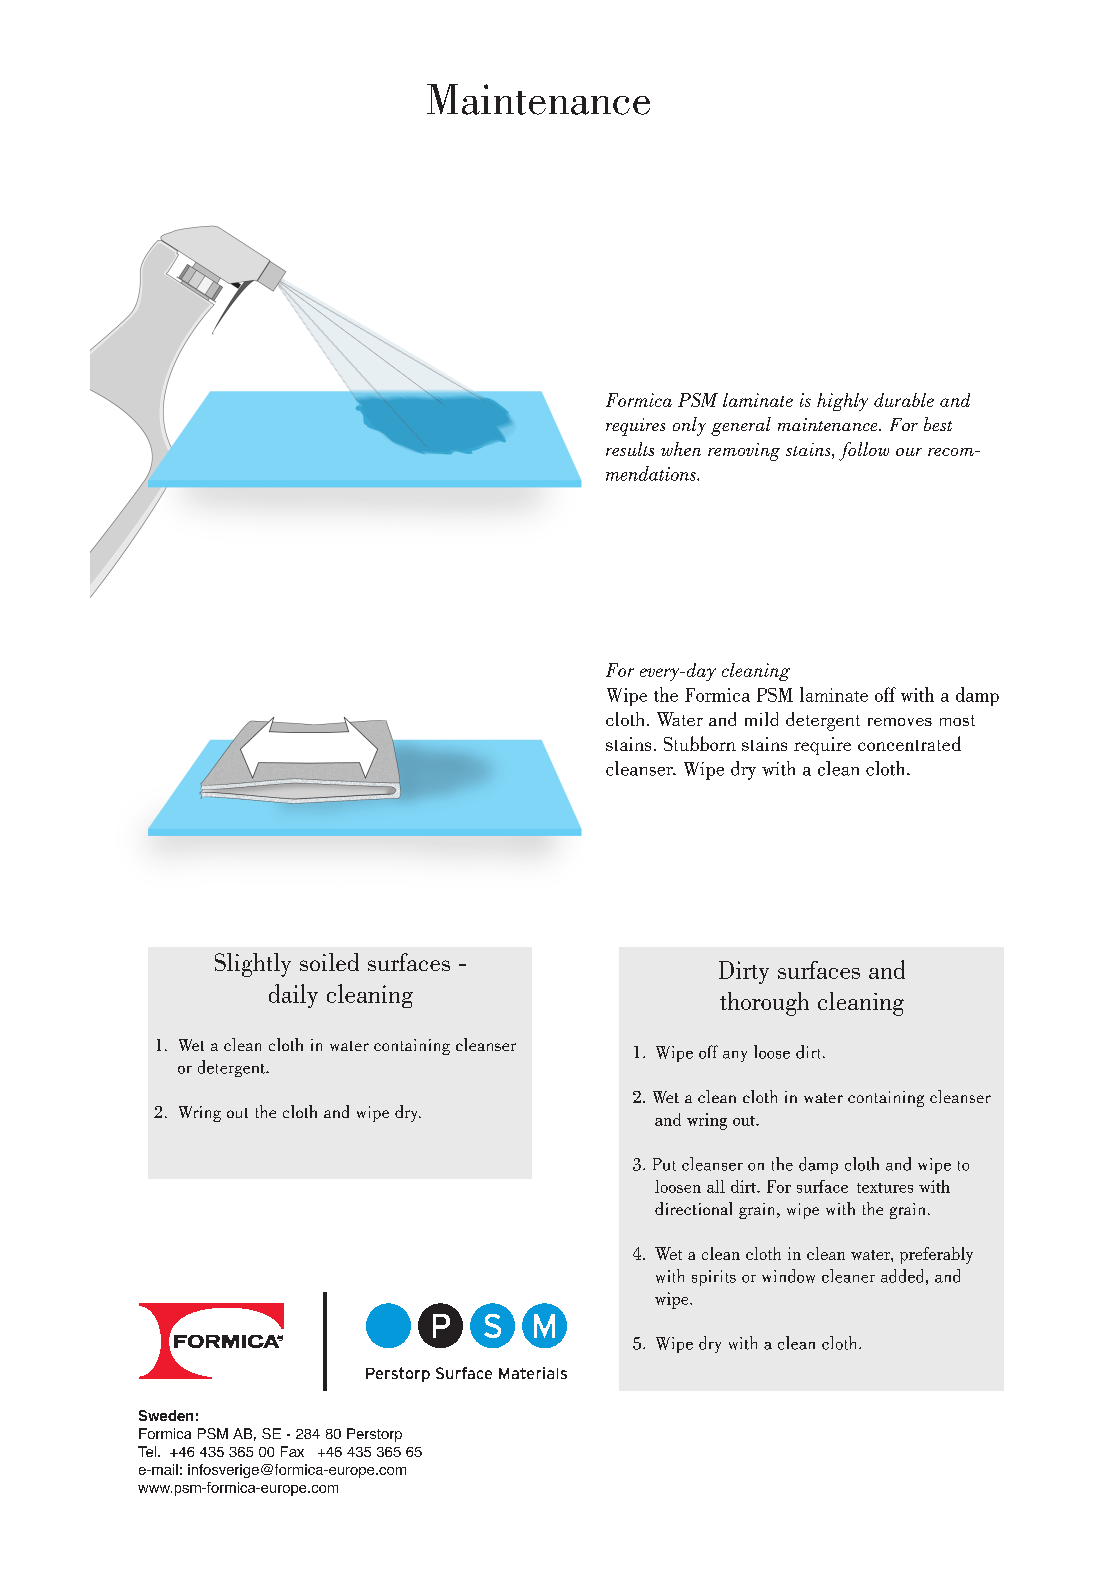  Describe the element at coordinates (292, 1451) in the image. I see `Fax` at that location.
